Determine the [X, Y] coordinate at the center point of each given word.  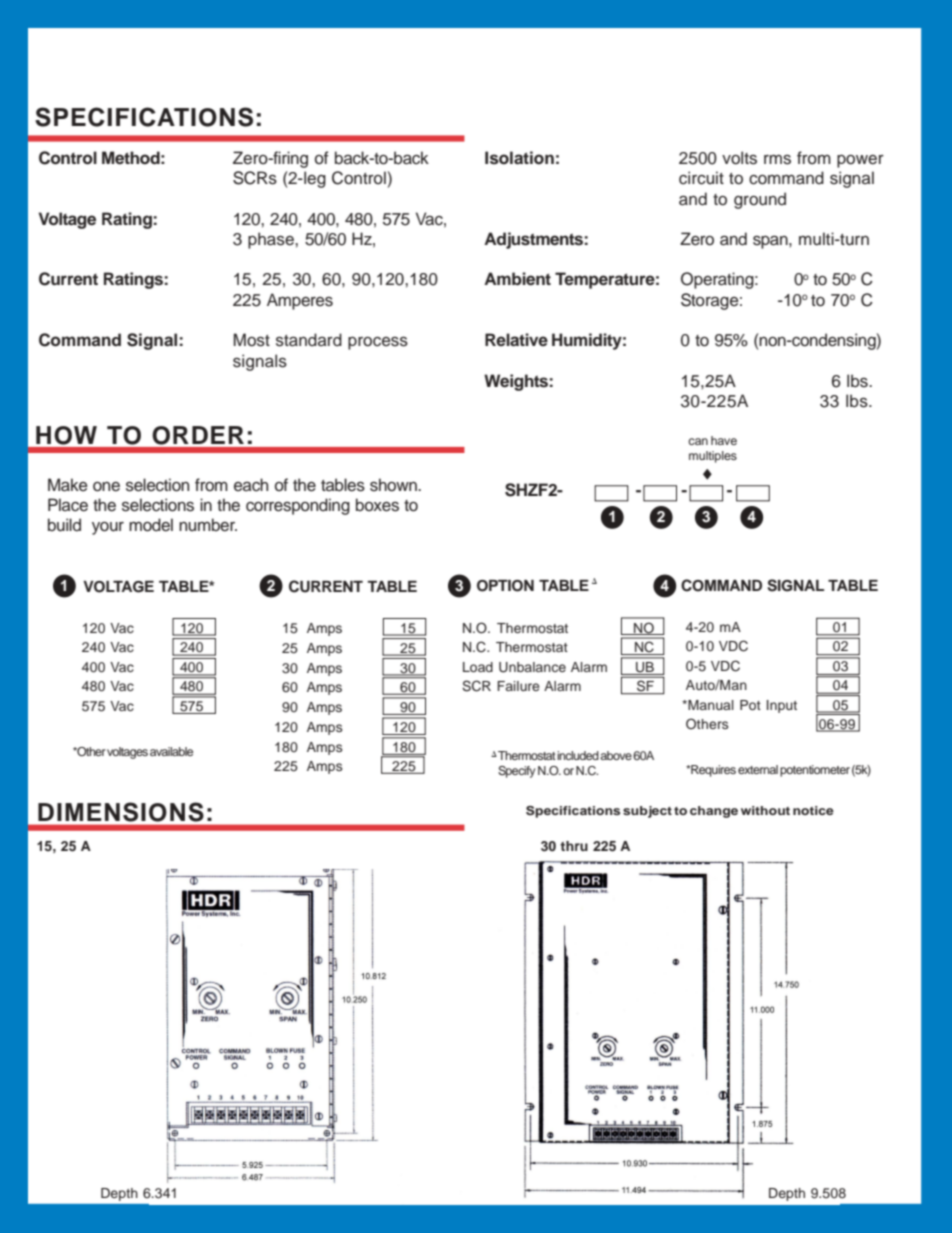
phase [272, 240]
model [151, 525]
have [724, 440]
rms [777, 160]
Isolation [519, 158]
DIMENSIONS [121, 812]
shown [394, 485]
